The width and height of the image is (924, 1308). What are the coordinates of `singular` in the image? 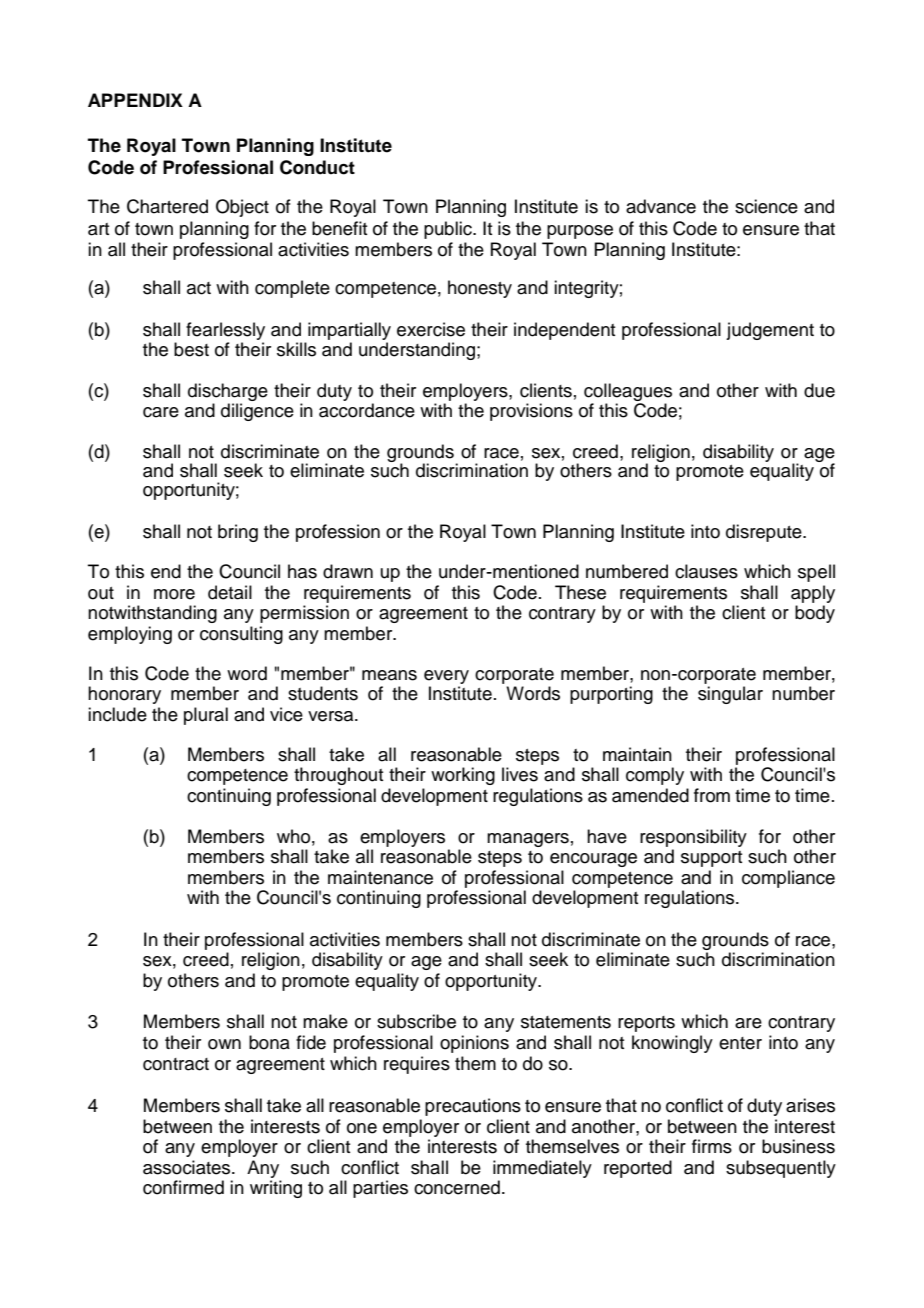 It's located at (730, 695).
